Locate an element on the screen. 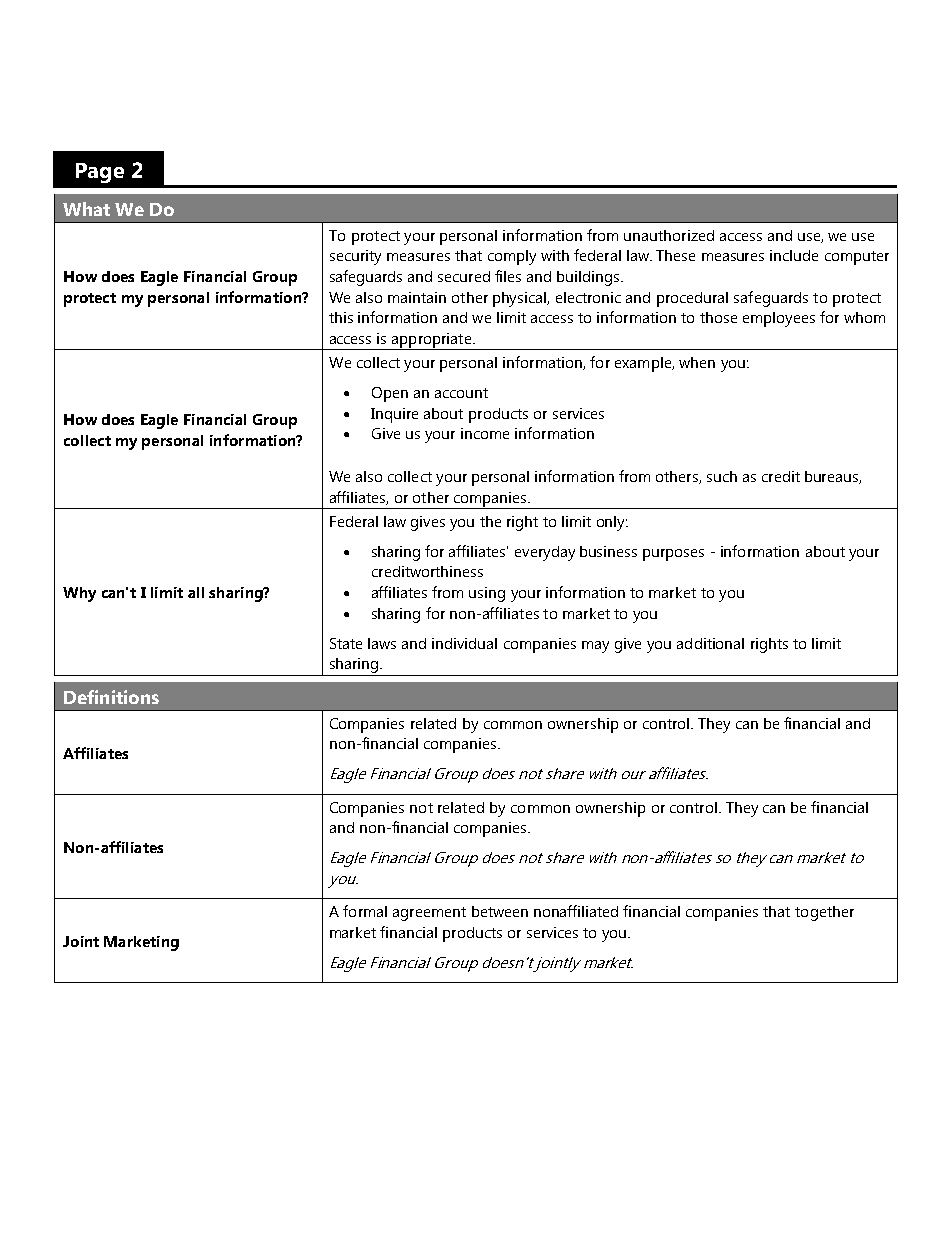  formal is located at coordinates (365, 911).
